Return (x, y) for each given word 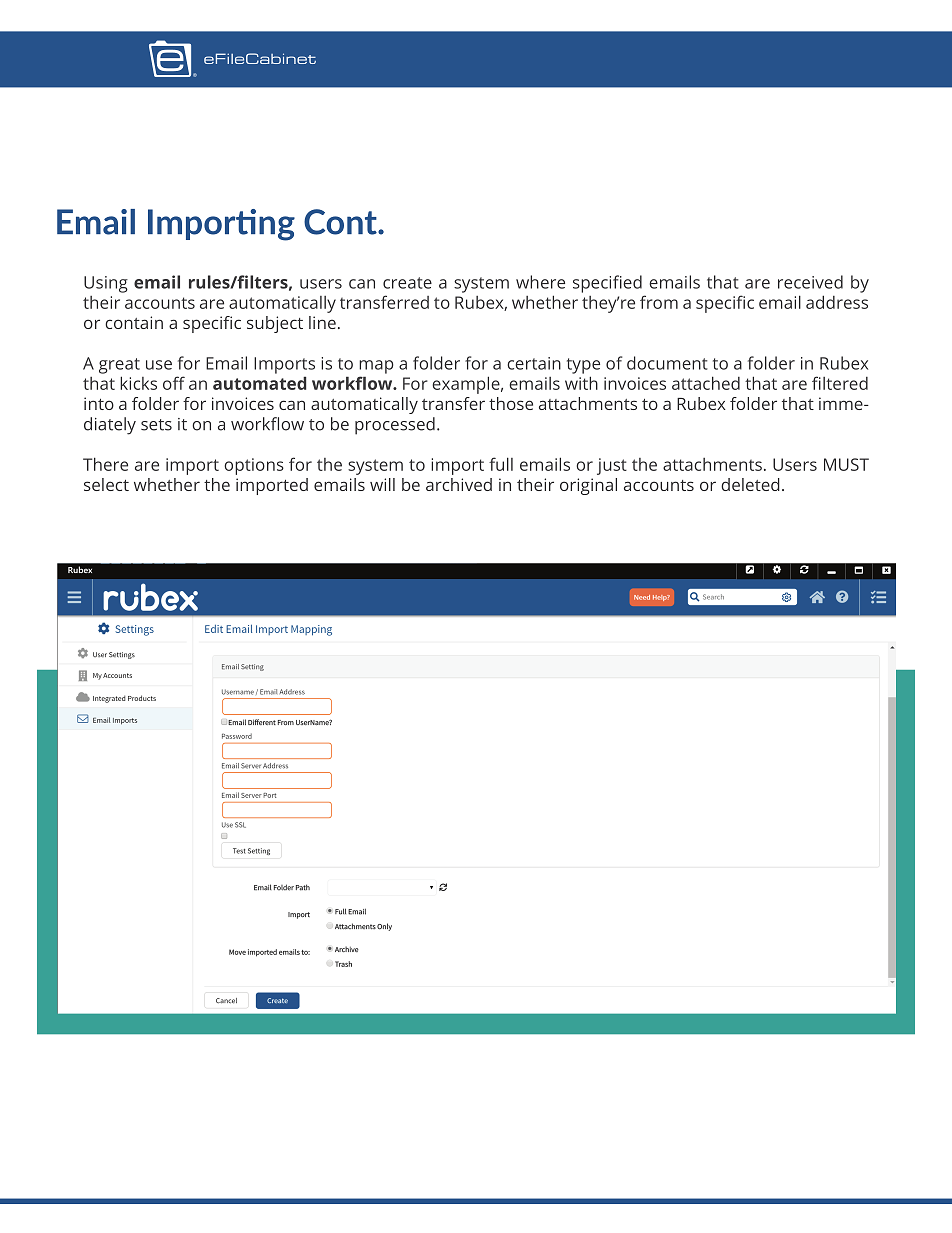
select (106, 484)
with (581, 383)
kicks (138, 383)
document (667, 363)
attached (706, 383)
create (407, 283)
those (511, 403)
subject (275, 324)
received (810, 282)
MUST (846, 464)
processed (395, 426)
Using (106, 284)
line (322, 322)
